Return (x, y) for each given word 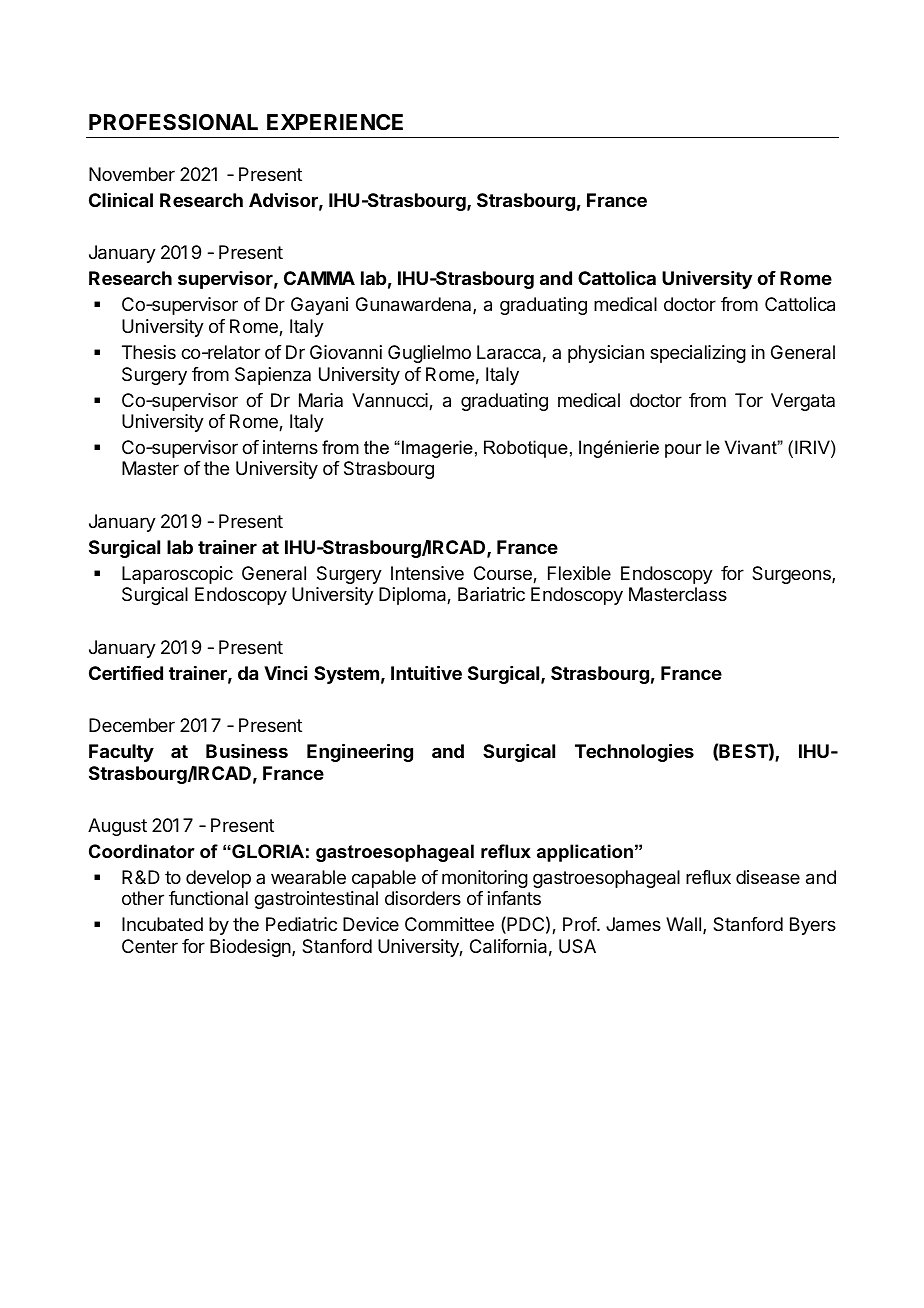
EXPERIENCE (335, 122)
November (132, 174)
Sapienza (273, 376)
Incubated (162, 924)
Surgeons (792, 575)
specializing (698, 354)
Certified (126, 672)
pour (683, 451)
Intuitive (426, 672)
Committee (449, 924)
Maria (321, 400)
